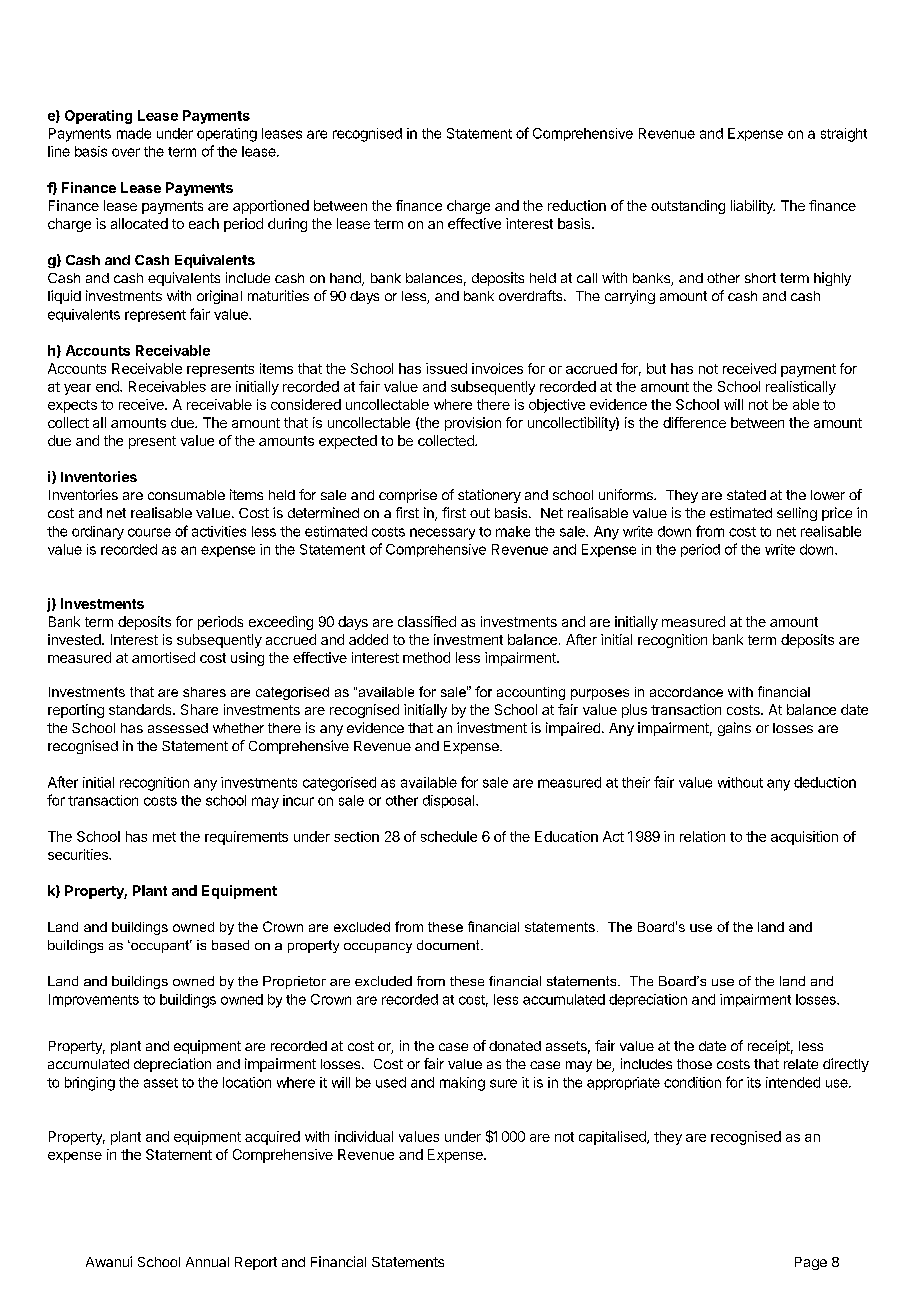  Describe the element at coordinates (746, 495) in the screenshot. I see `stated` at that location.
